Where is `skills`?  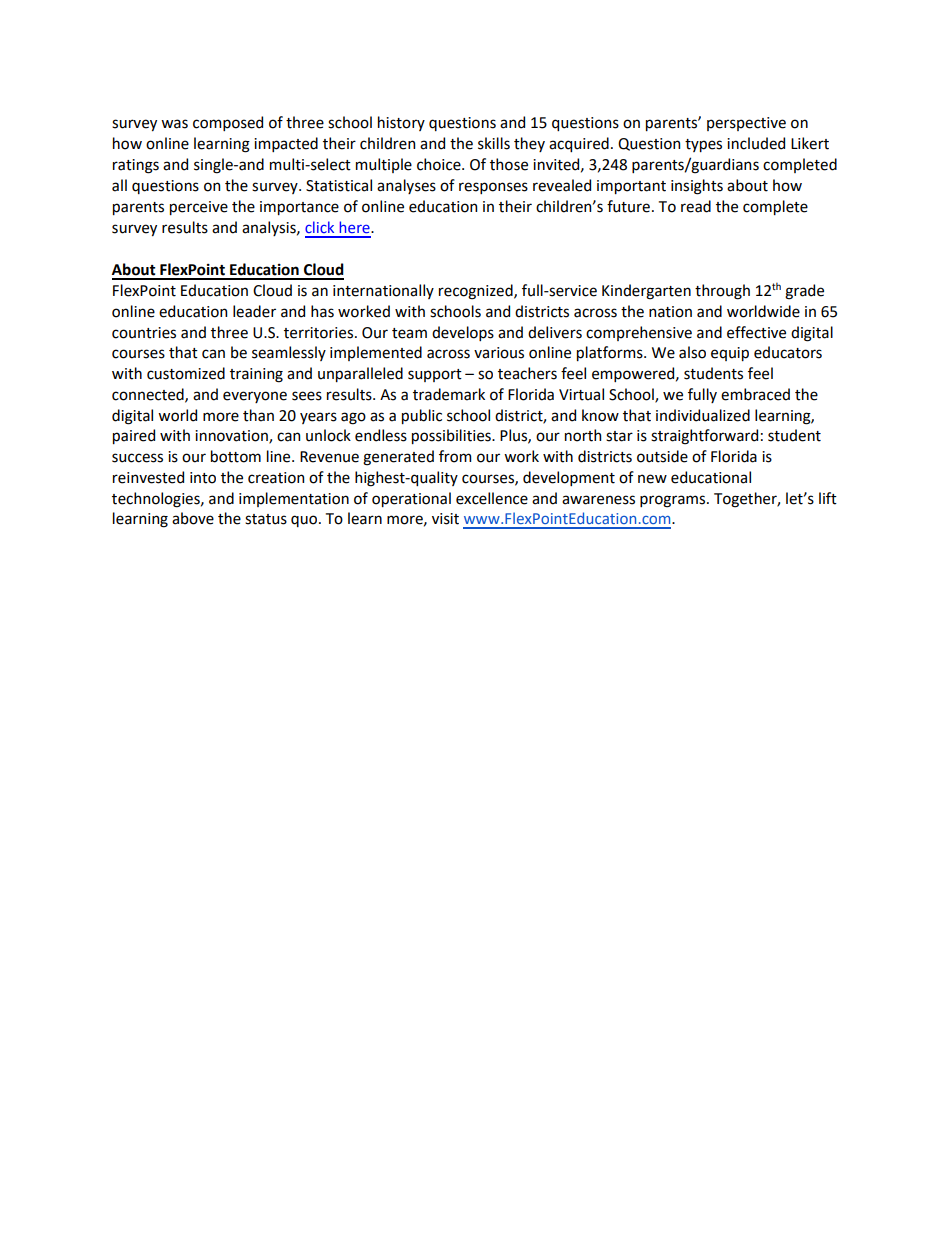
skills is located at coordinates (494, 143).
